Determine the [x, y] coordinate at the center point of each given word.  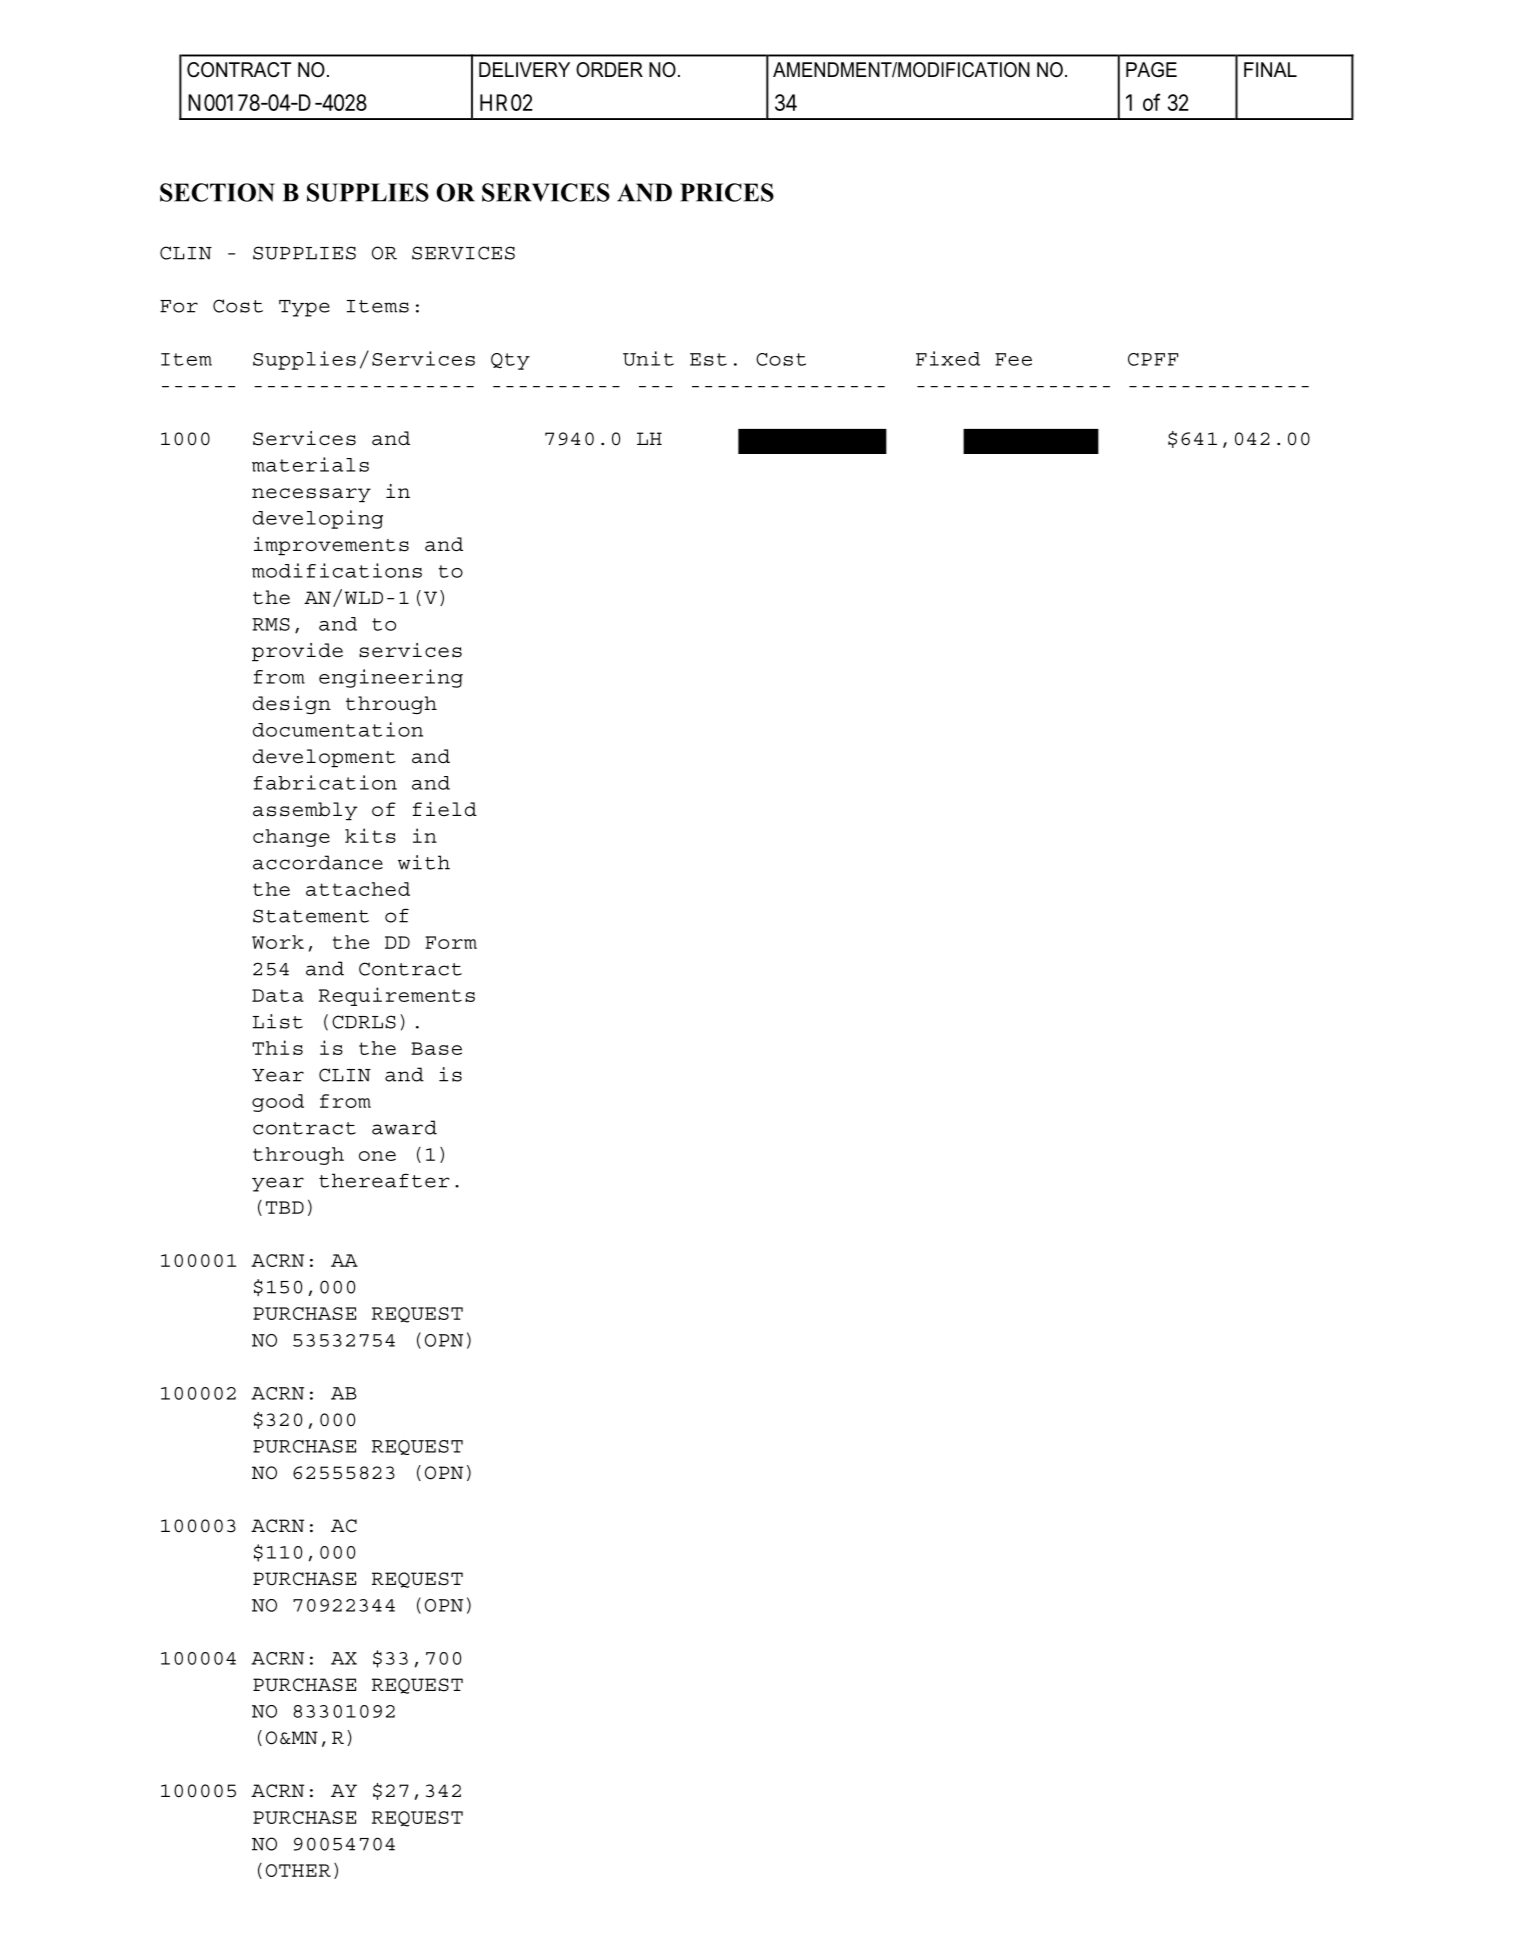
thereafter [384, 1180]
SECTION [217, 192]
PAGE [1151, 70]
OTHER [298, 1870]
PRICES [727, 192]
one [377, 1156]
